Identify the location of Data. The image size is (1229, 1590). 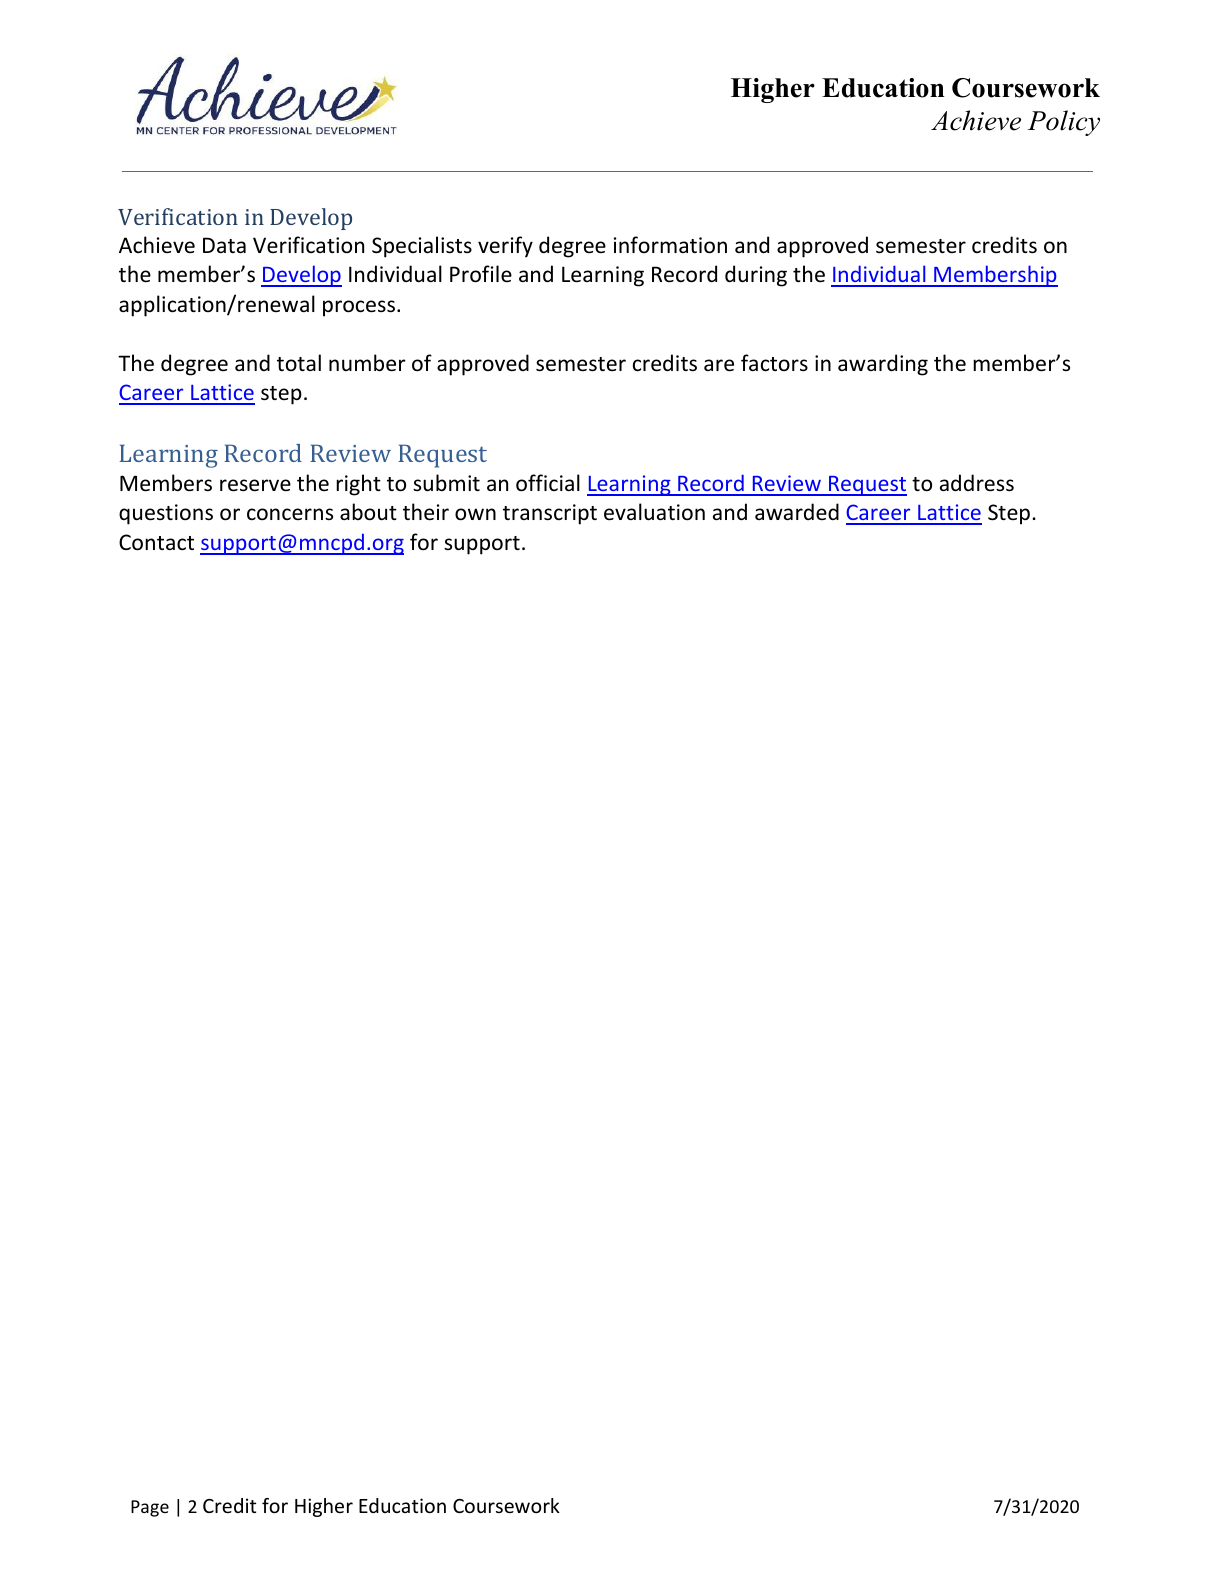
(224, 245).
